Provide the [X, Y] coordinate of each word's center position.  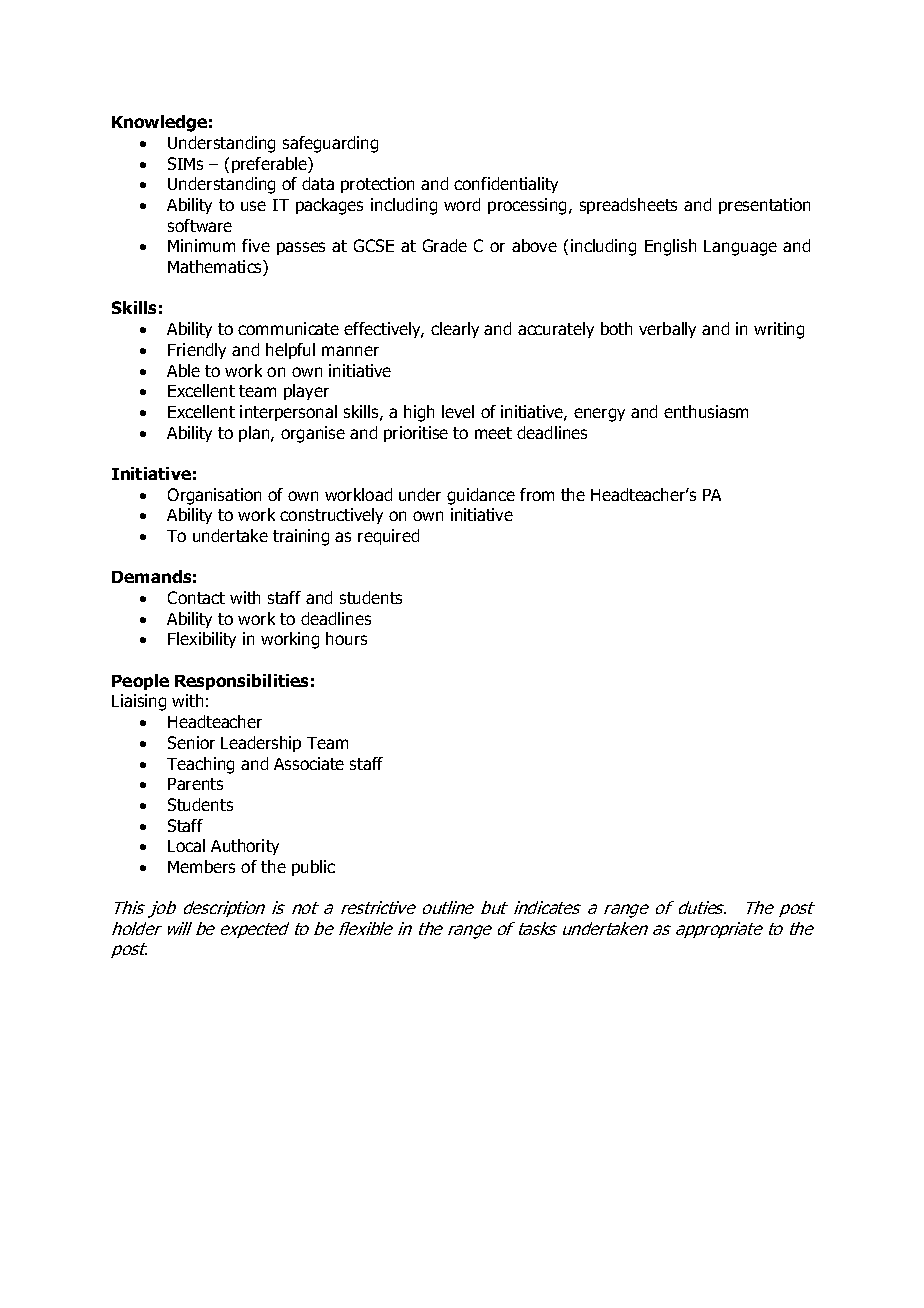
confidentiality [506, 185]
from [537, 494]
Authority [245, 847]
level [458, 411]
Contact [196, 597]
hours [346, 638]
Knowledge [159, 123]
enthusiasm [706, 411]
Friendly [197, 351]
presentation [764, 206]
